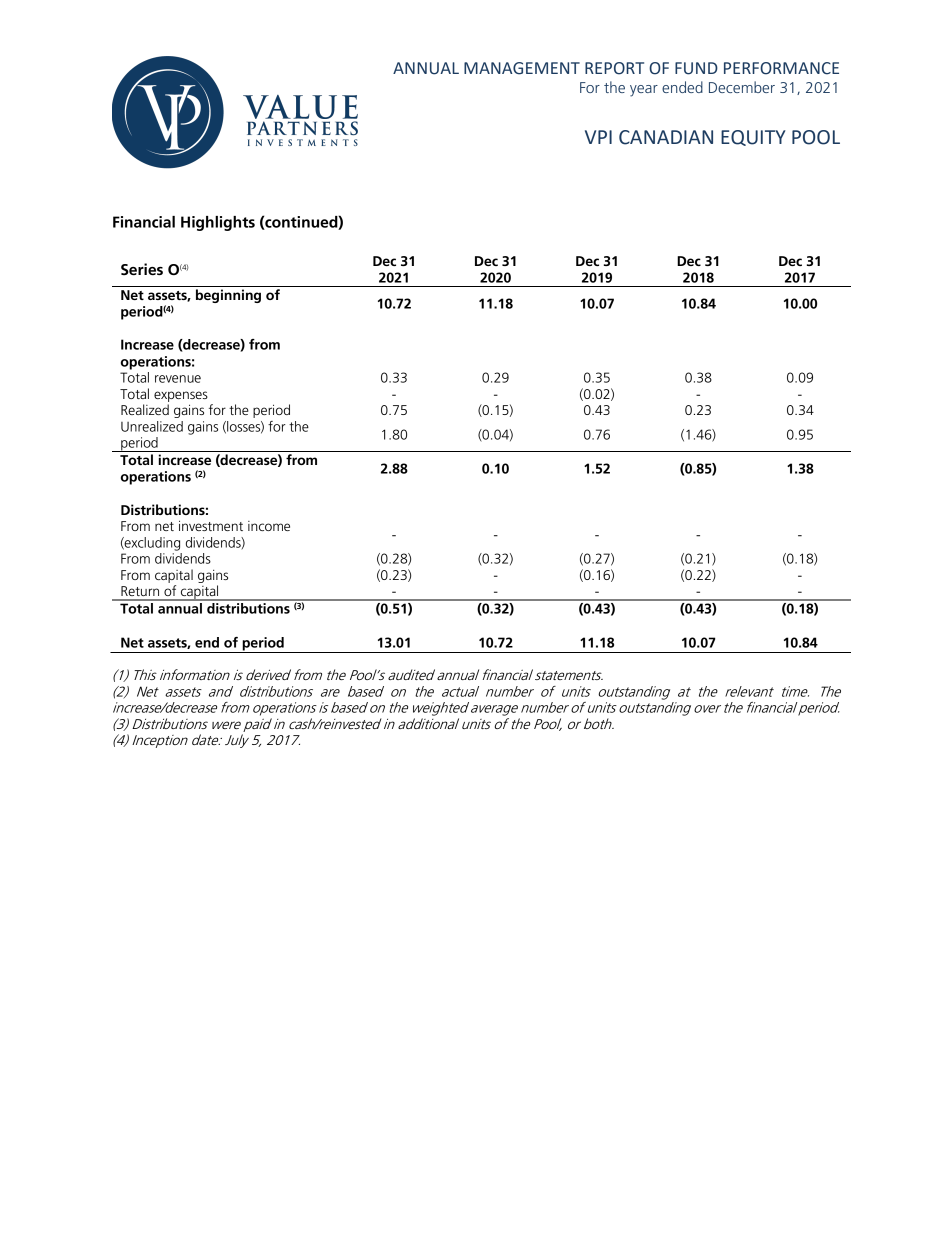  What do you see at coordinates (218, 223) in the screenshot?
I see `Highlights` at bounding box center [218, 223].
